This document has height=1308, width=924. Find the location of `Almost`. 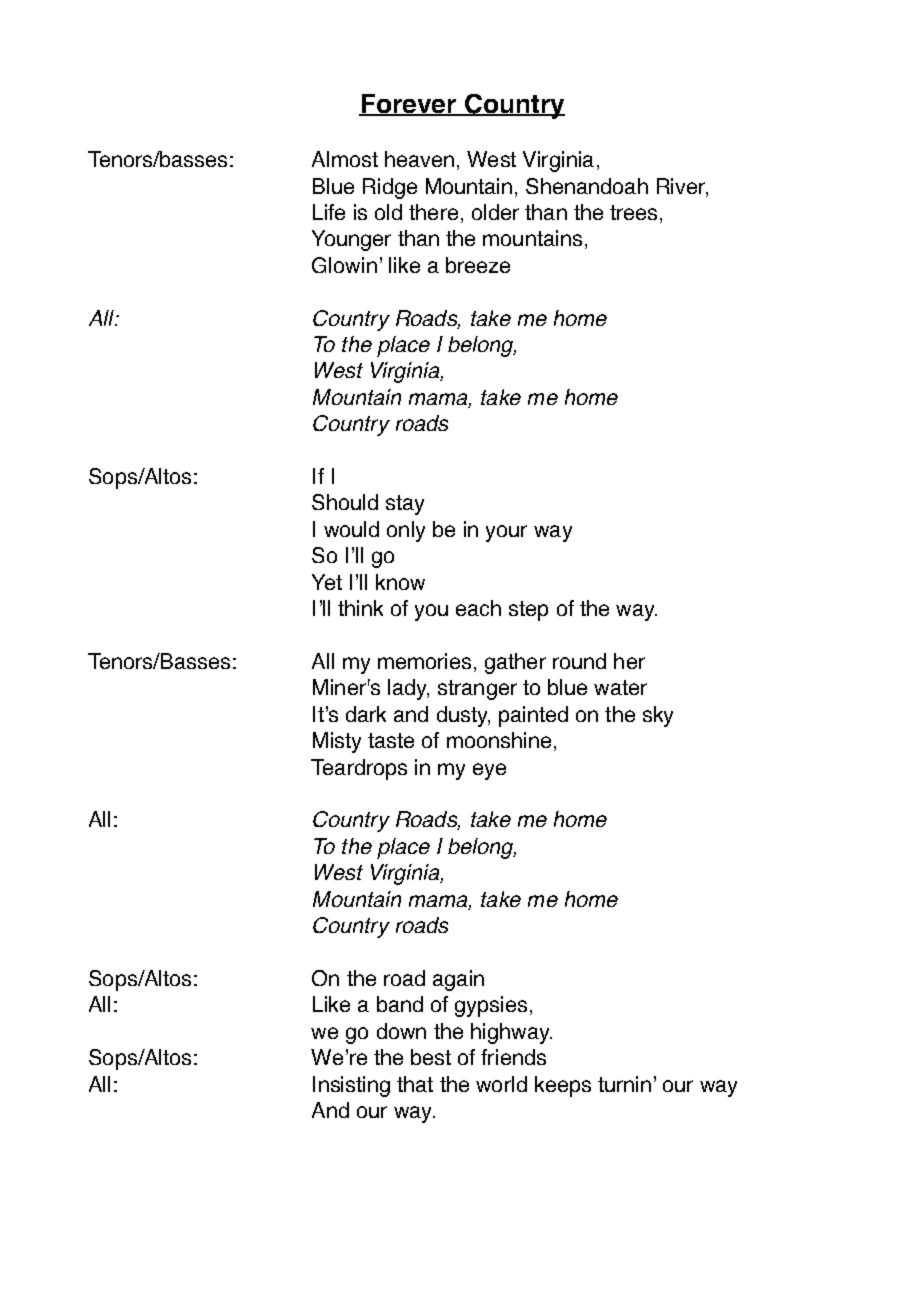

Almost is located at coordinates (345, 159).
